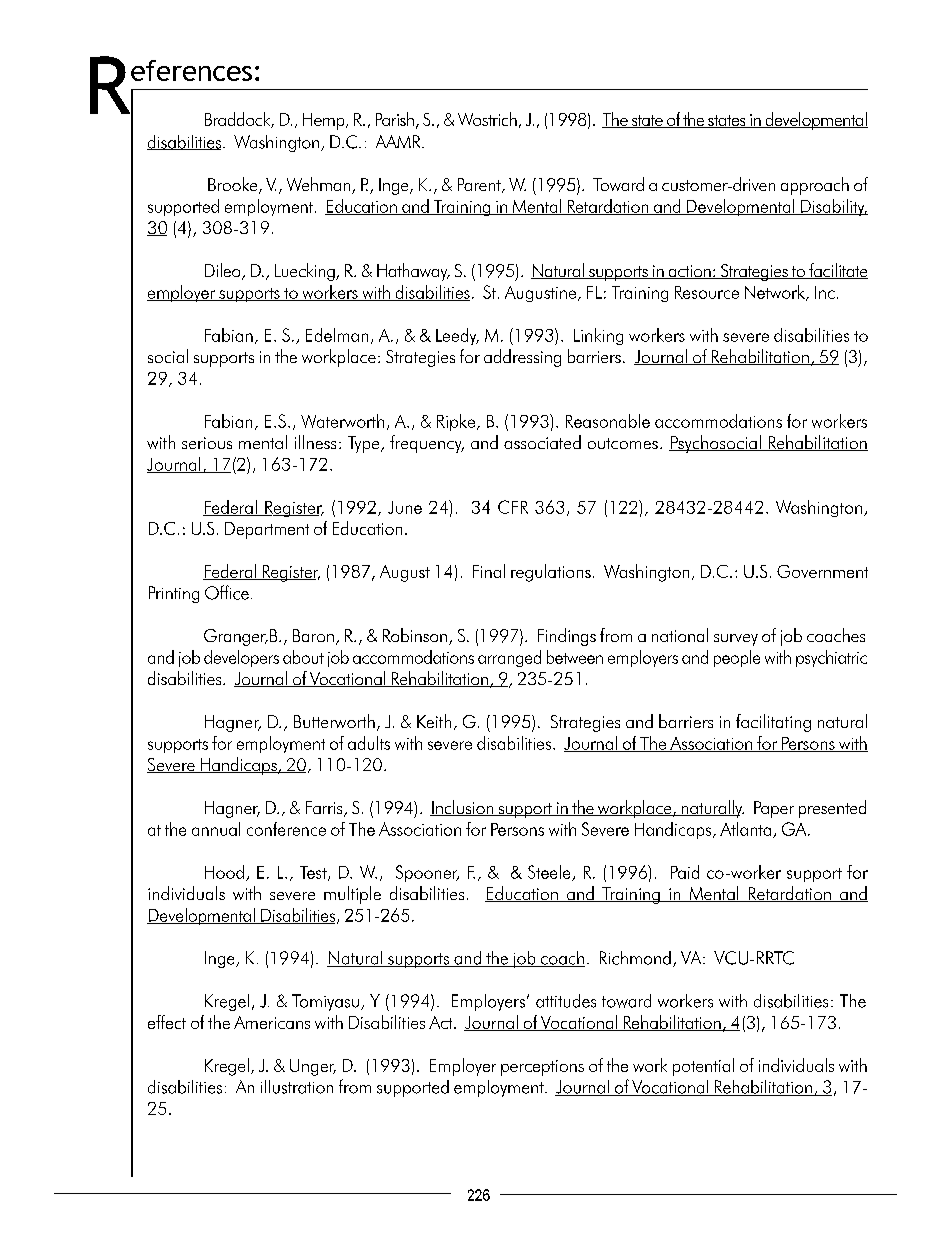 The image size is (952, 1233). I want to click on Steele, so click(550, 873).
